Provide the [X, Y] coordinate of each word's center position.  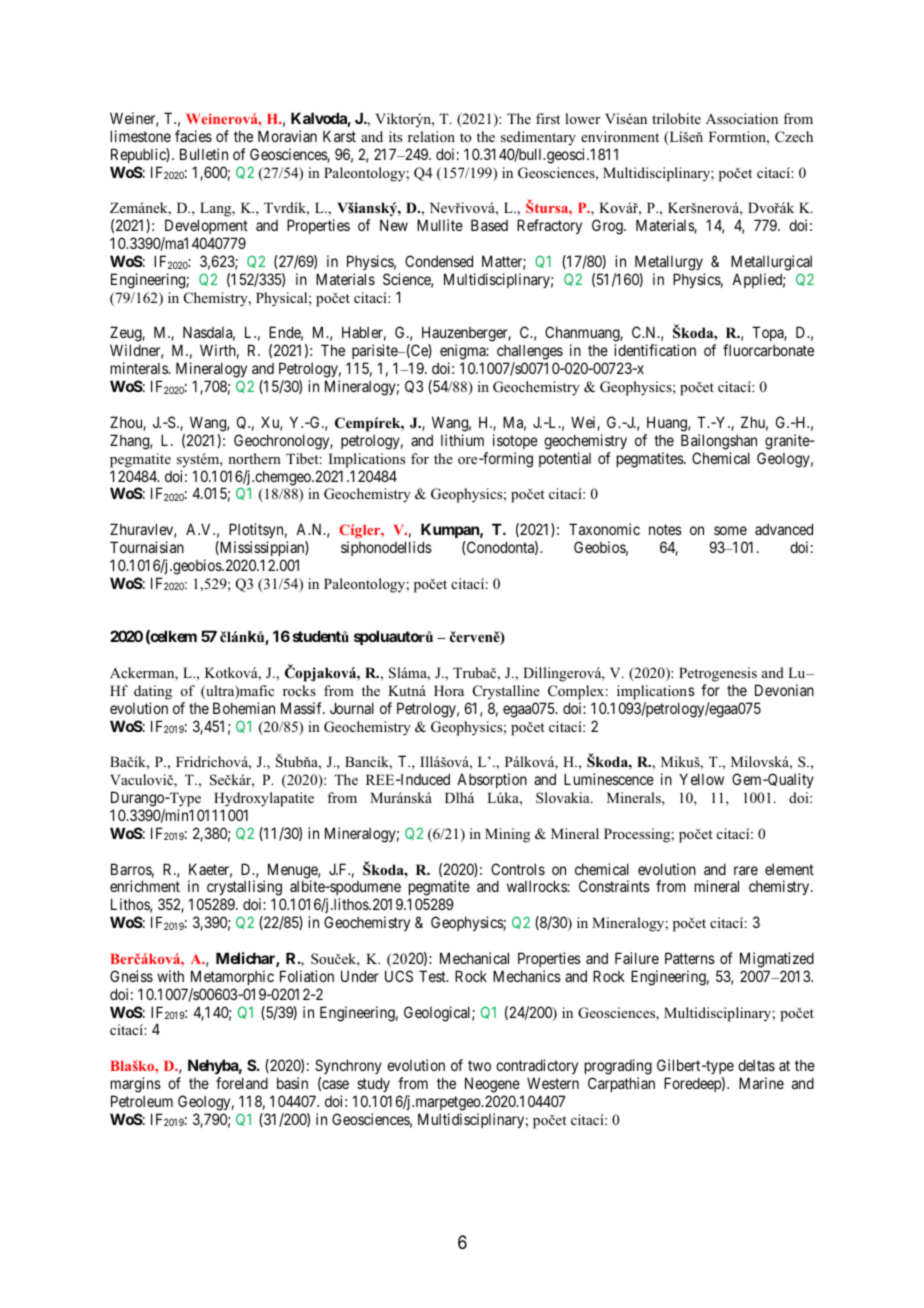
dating [153, 692]
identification [655, 350]
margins [136, 1085]
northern [254, 458]
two [479, 1065]
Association [742, 118]
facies [193, 136]
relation [431, 136]
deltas [756, 1065]
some [730, 530]
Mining [507, 835]
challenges [530, 354]
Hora [449, 690]
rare [746, 870]
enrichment [145, 886]
